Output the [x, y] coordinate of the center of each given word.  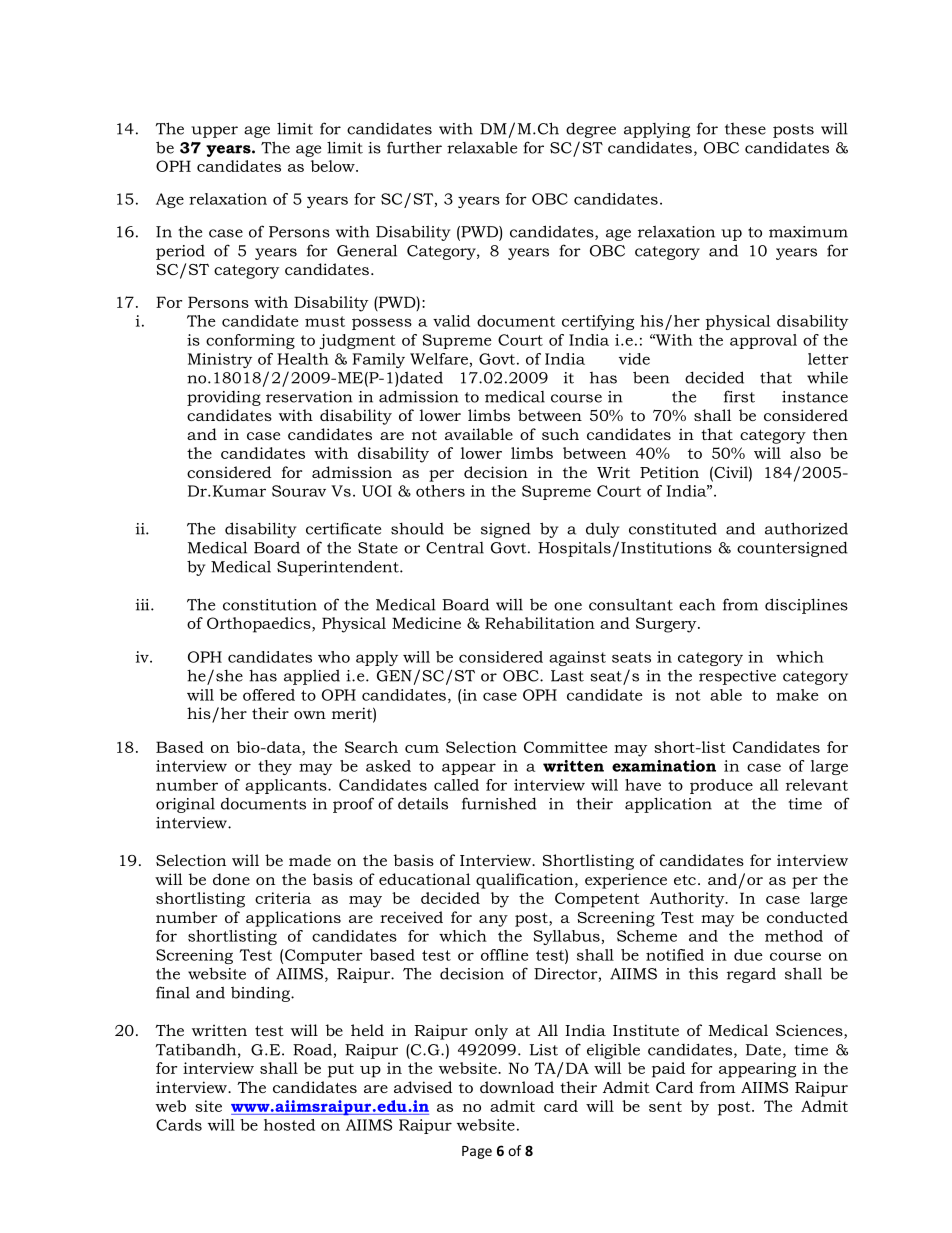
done [231, 879]
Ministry [220, 360]
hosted [289, 1125]
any [493, 921]
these [745, 129]
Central [455, 548]
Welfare [439, 359]
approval [763, 341]
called [456, 785]
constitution [270, 605]
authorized [806, 528]
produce [721, 786]
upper [214, 132]
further [414, 147]
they [275, 767]
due [748, 955]
